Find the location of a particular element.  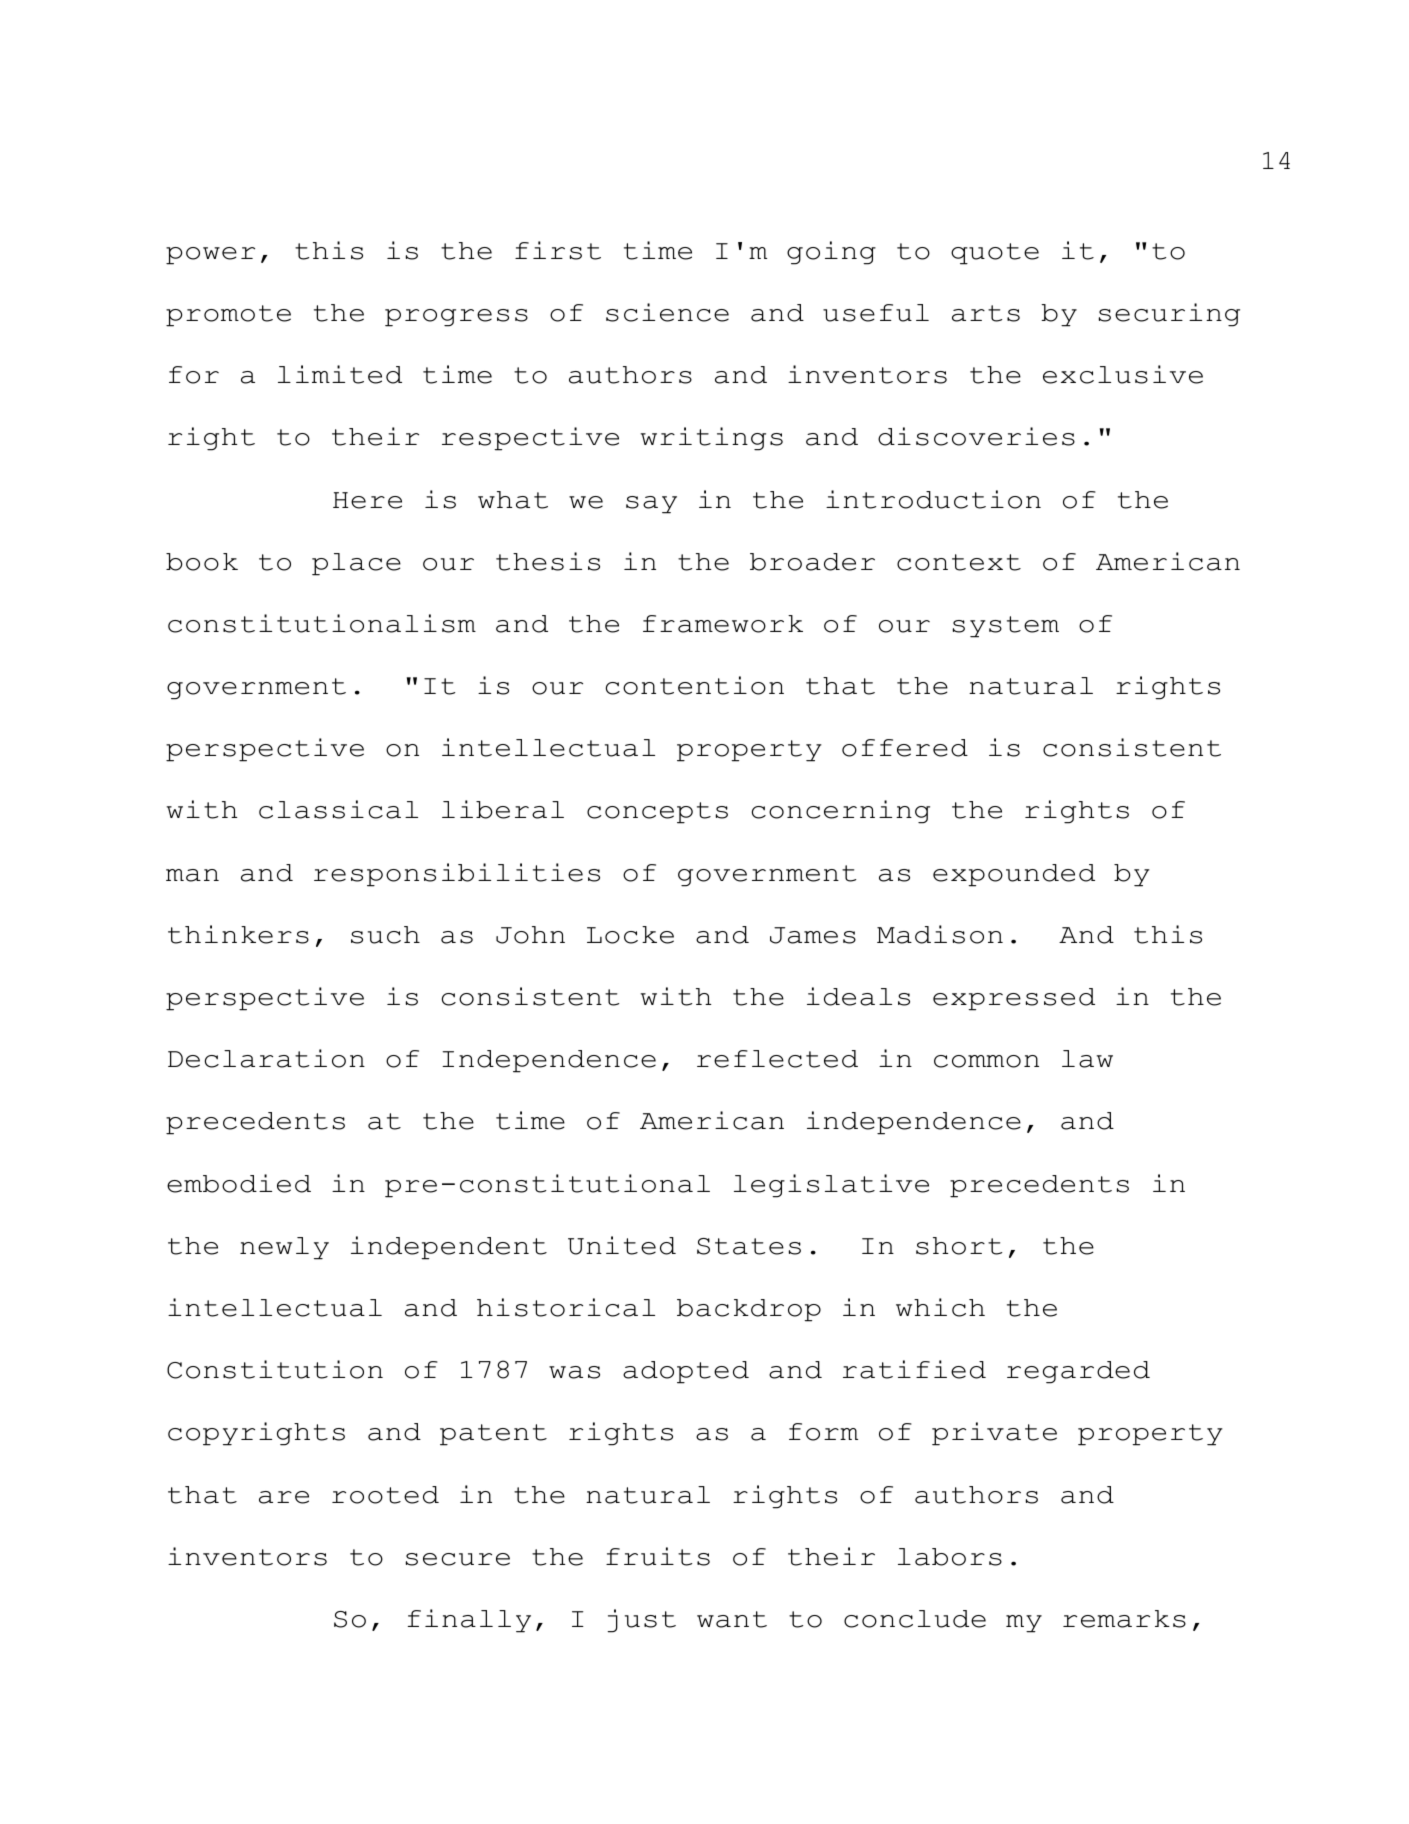

thinkers is located at coordinates (238, 934).
